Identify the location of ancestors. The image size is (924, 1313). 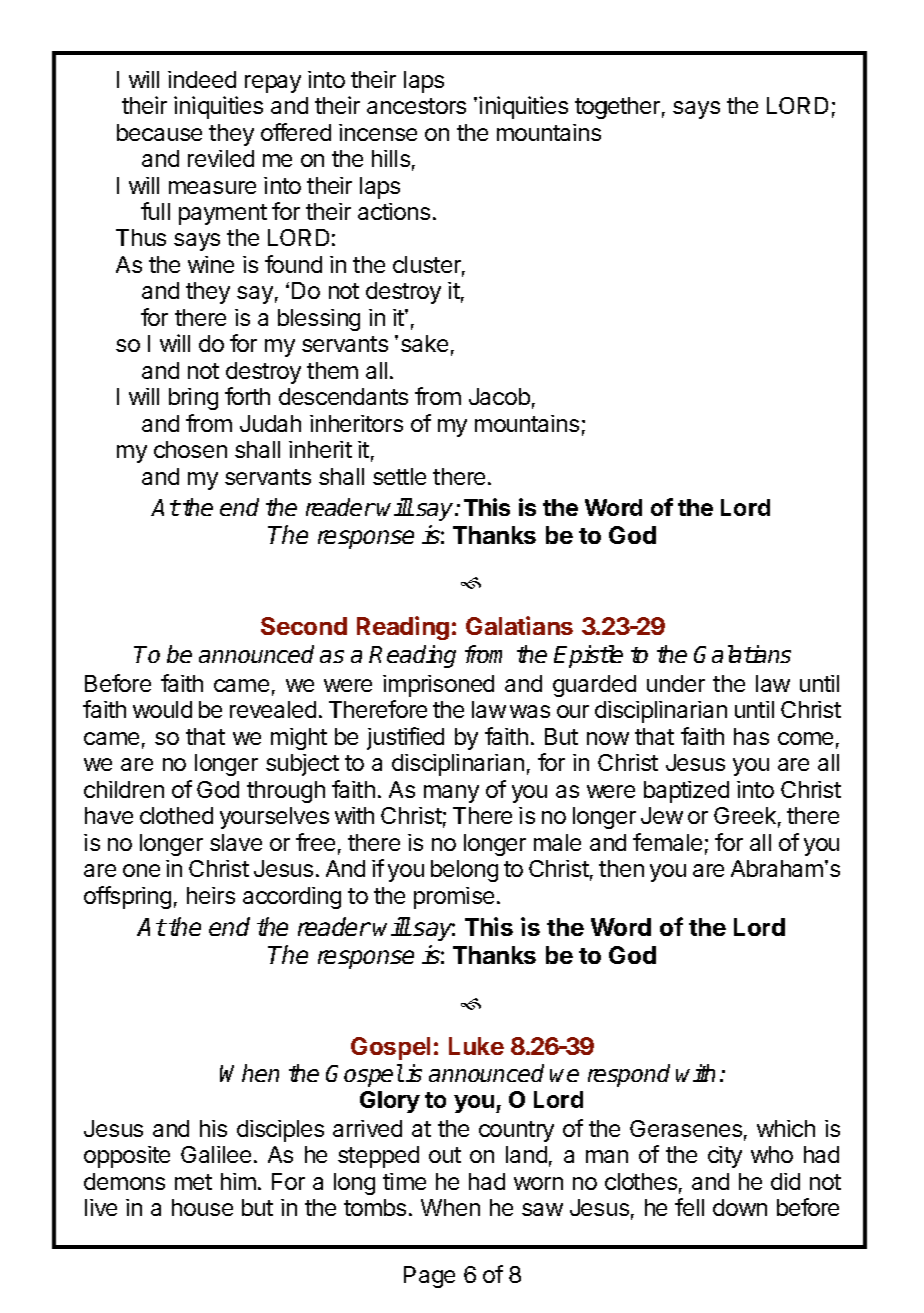
(416, 106).
